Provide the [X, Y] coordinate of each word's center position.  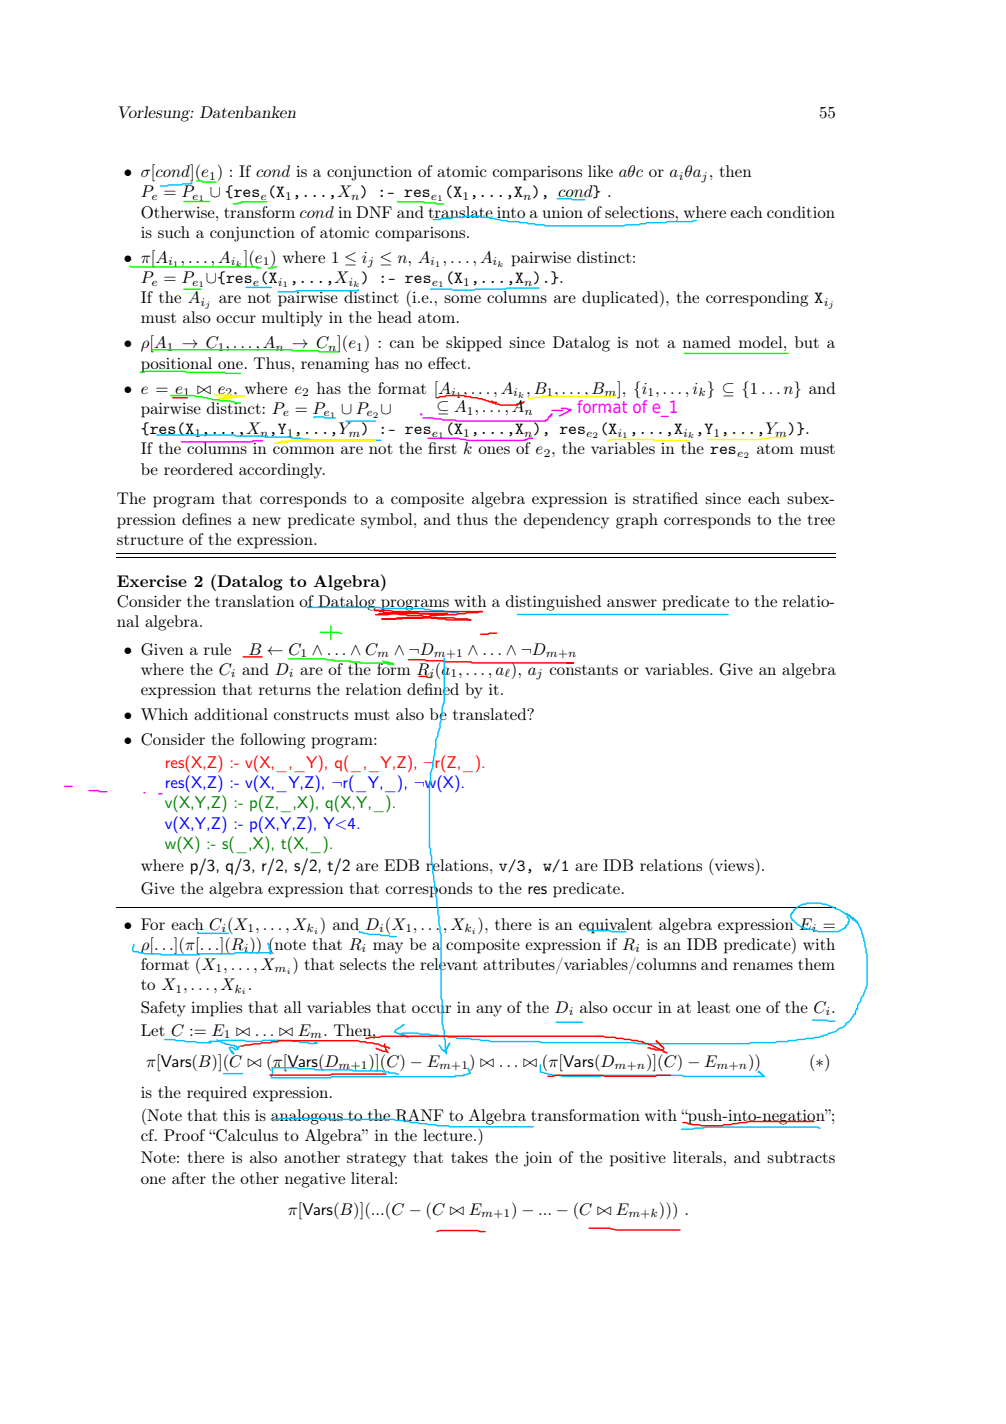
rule [217, 649]
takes [469, 1157]
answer [632, 603]
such [174, 232]
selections [641, 212]
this [236, 1115]
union [563, 212]
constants [583, 668]
